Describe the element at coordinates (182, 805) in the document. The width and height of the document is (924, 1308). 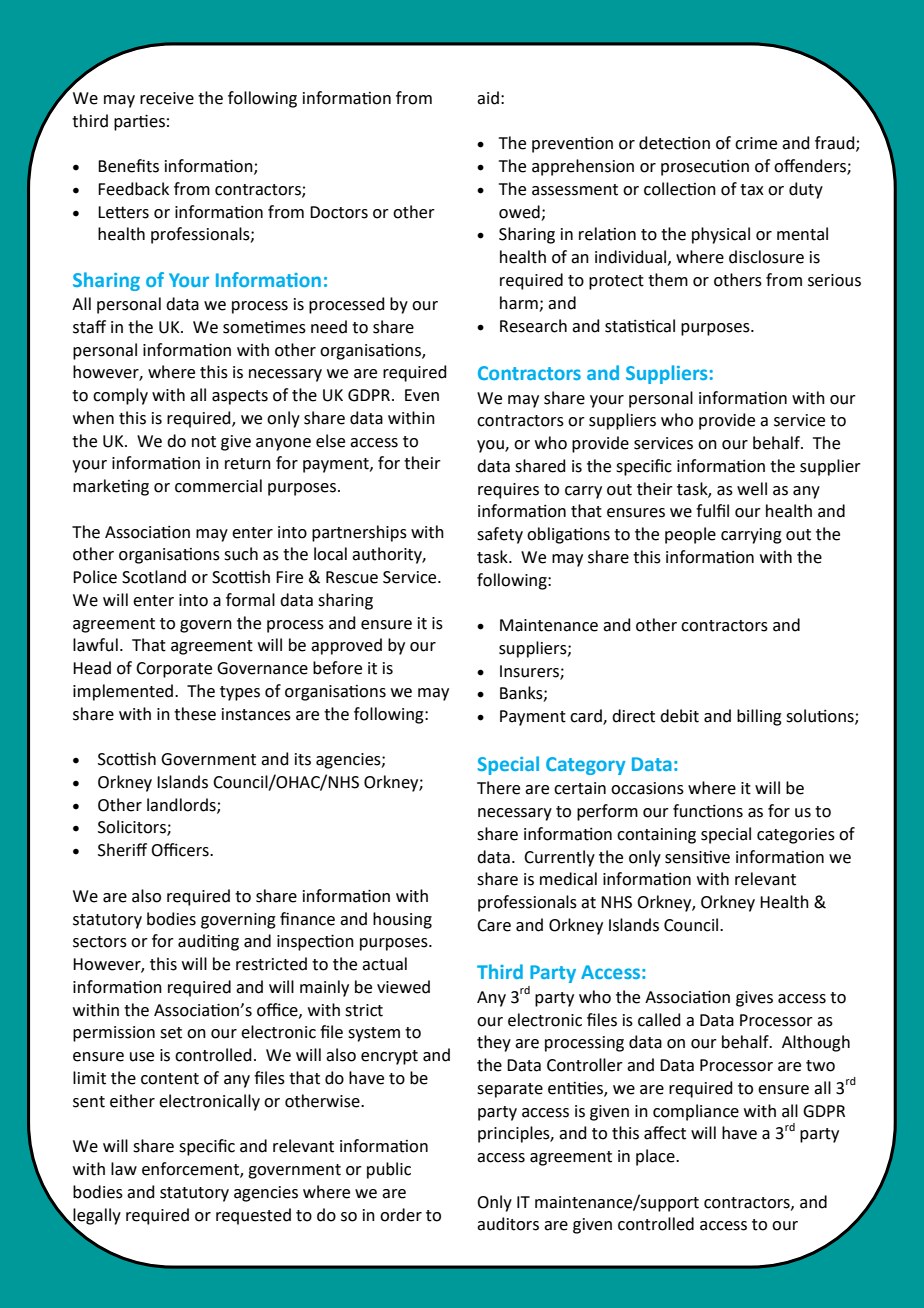
I see `landlords` at that location.
